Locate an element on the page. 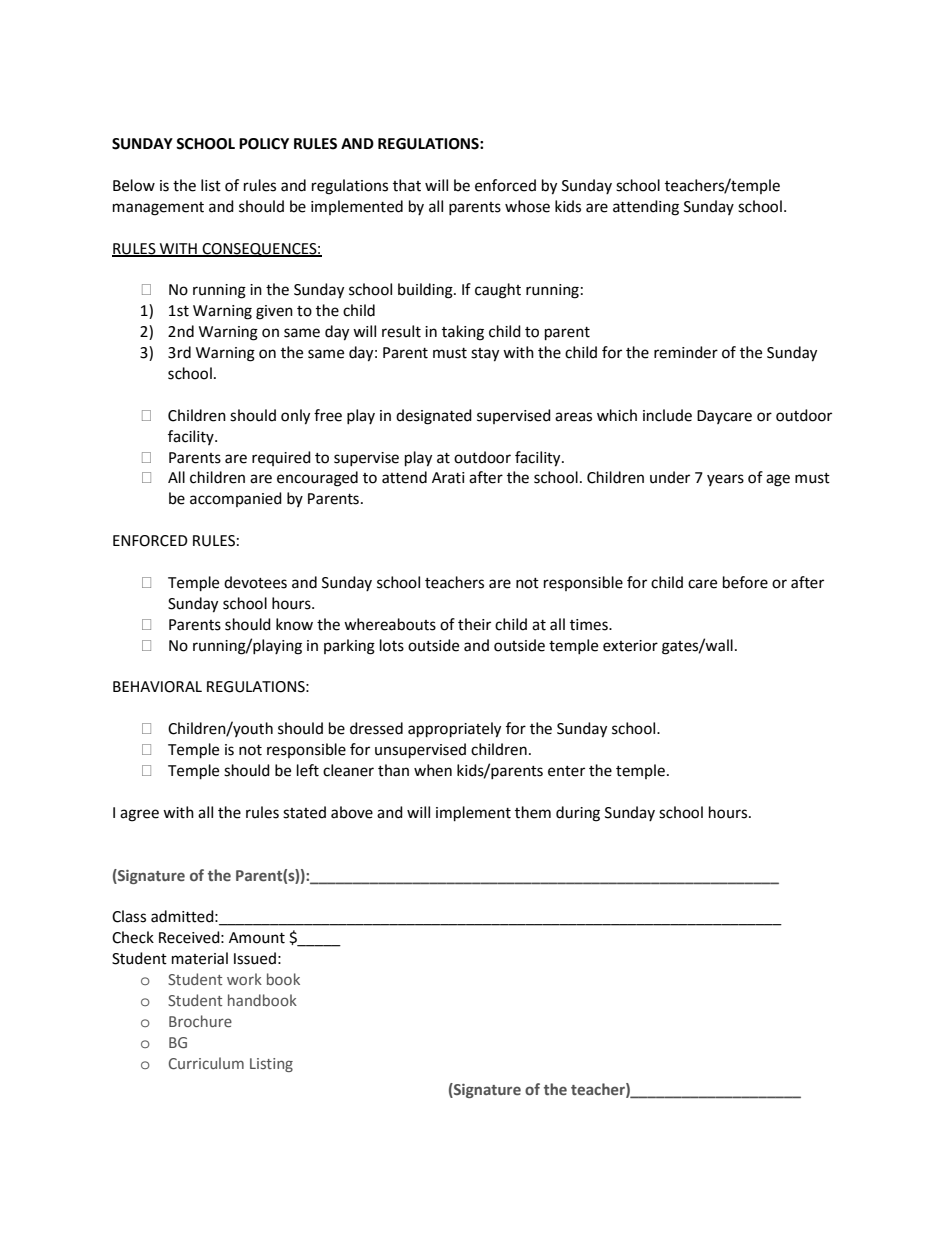  devotees is located at coordinates (255, 582).
